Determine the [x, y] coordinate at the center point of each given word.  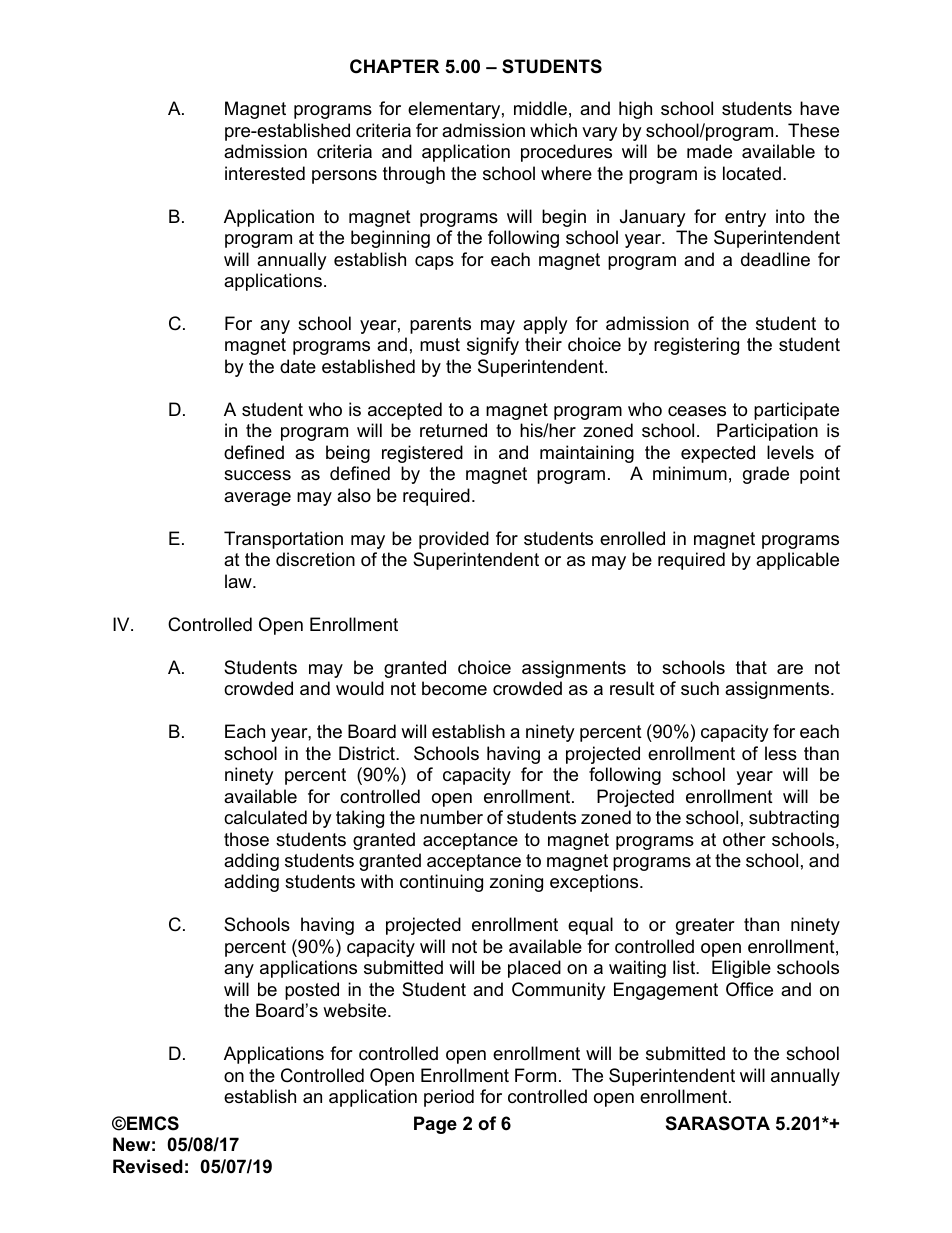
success [257, 475]
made [709, 151]
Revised [148, 1166]
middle [540, 108]
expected [718, 454]
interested [265, 173]
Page [435, 1125]
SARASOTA [718, 1123]
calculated [265, 817]
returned [453, 430]
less [781, 753]
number [451, 817]
